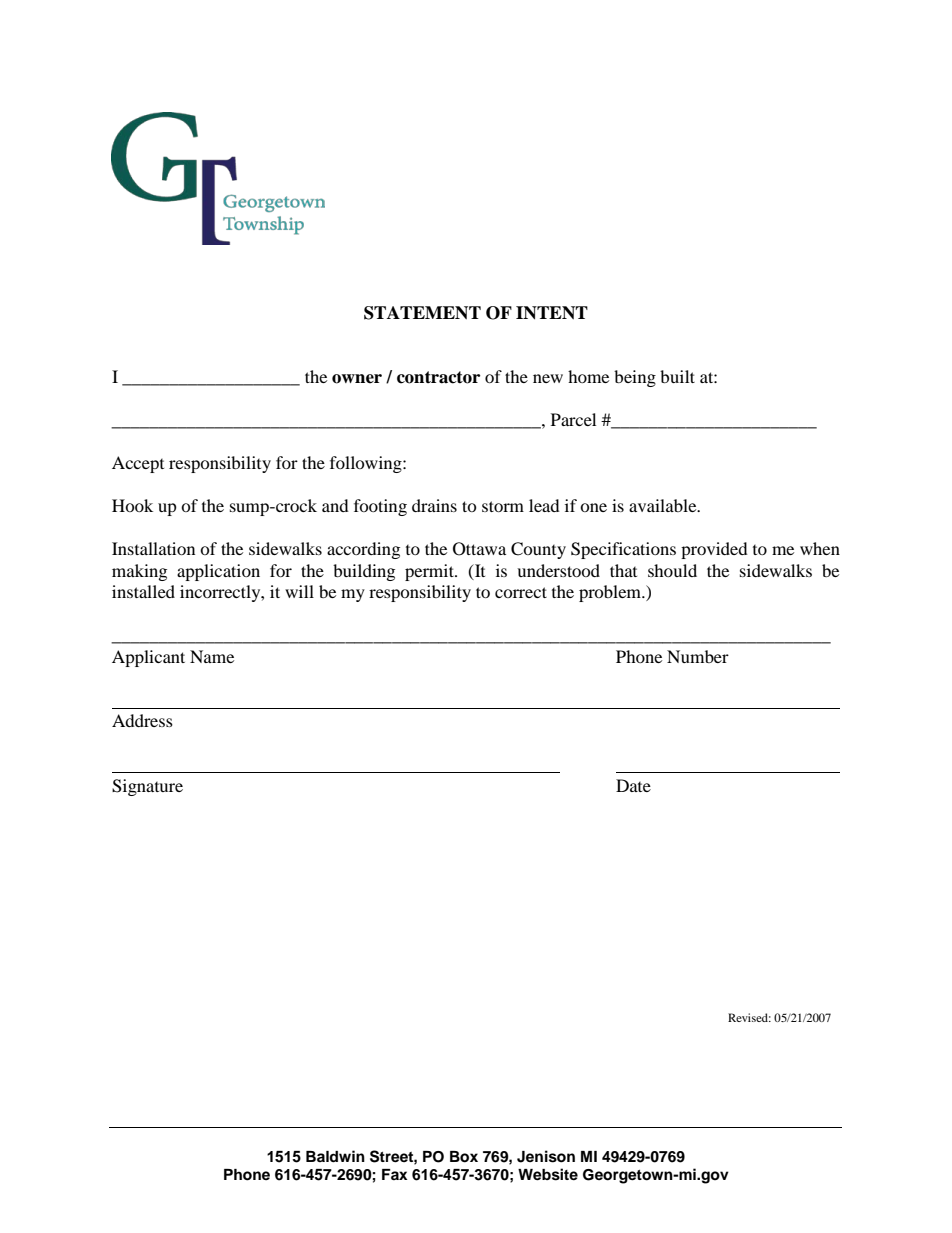 Image resolution: width=952 pixels, height=1233 pixels. What do you see at coordinates (464, 1157) in the screenshot?
I see `Box` at bounding box center [464, 1157].
